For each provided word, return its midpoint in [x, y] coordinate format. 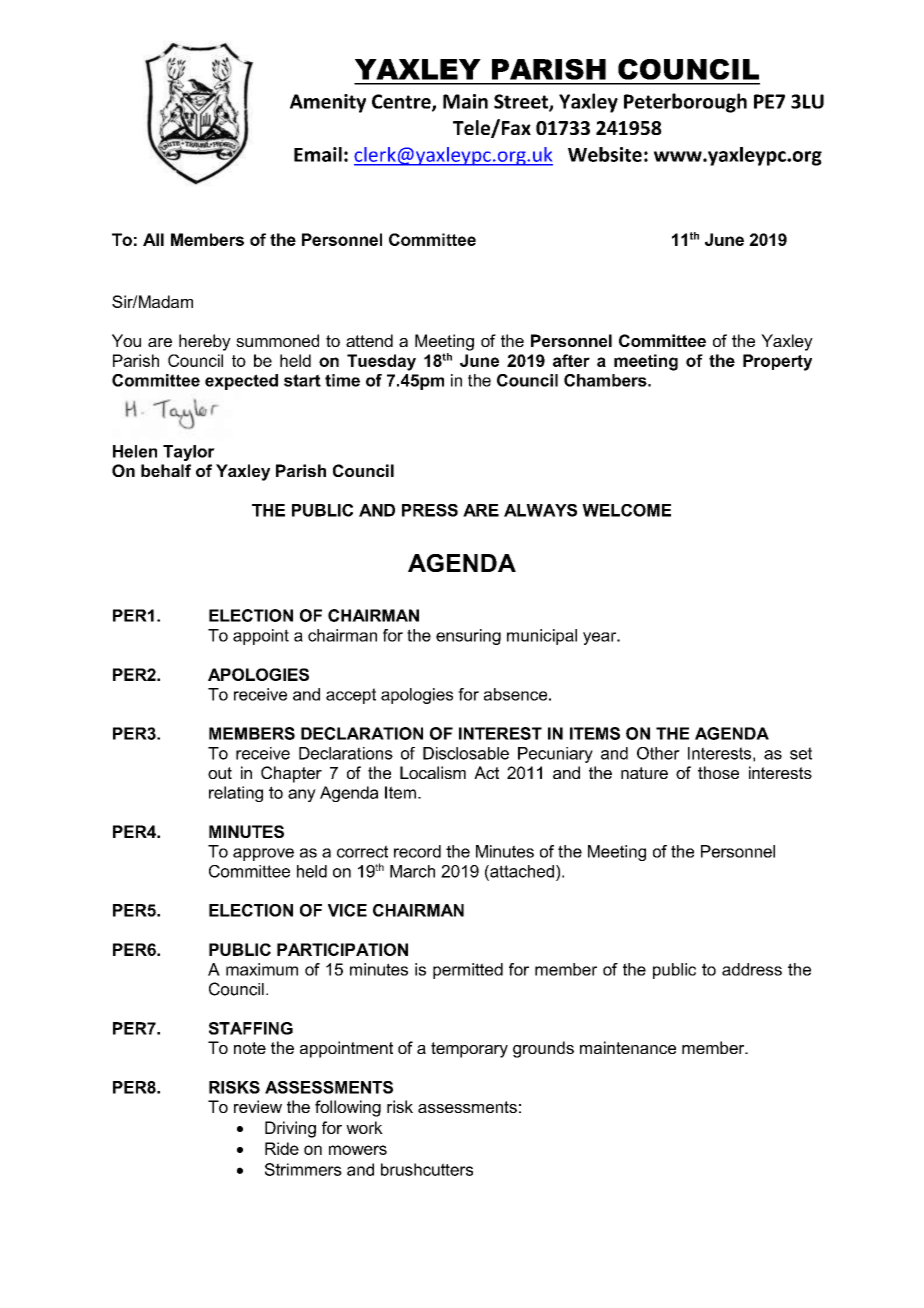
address [752, 969]
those [718, 772]
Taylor [189, 453]
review [258, 1106]
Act [486, 772]
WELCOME [626, 510]
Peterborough [685, 103]
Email [318, 154]
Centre [402, 102]
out [220, 773]
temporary [469, 1050]
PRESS [430, 510]
